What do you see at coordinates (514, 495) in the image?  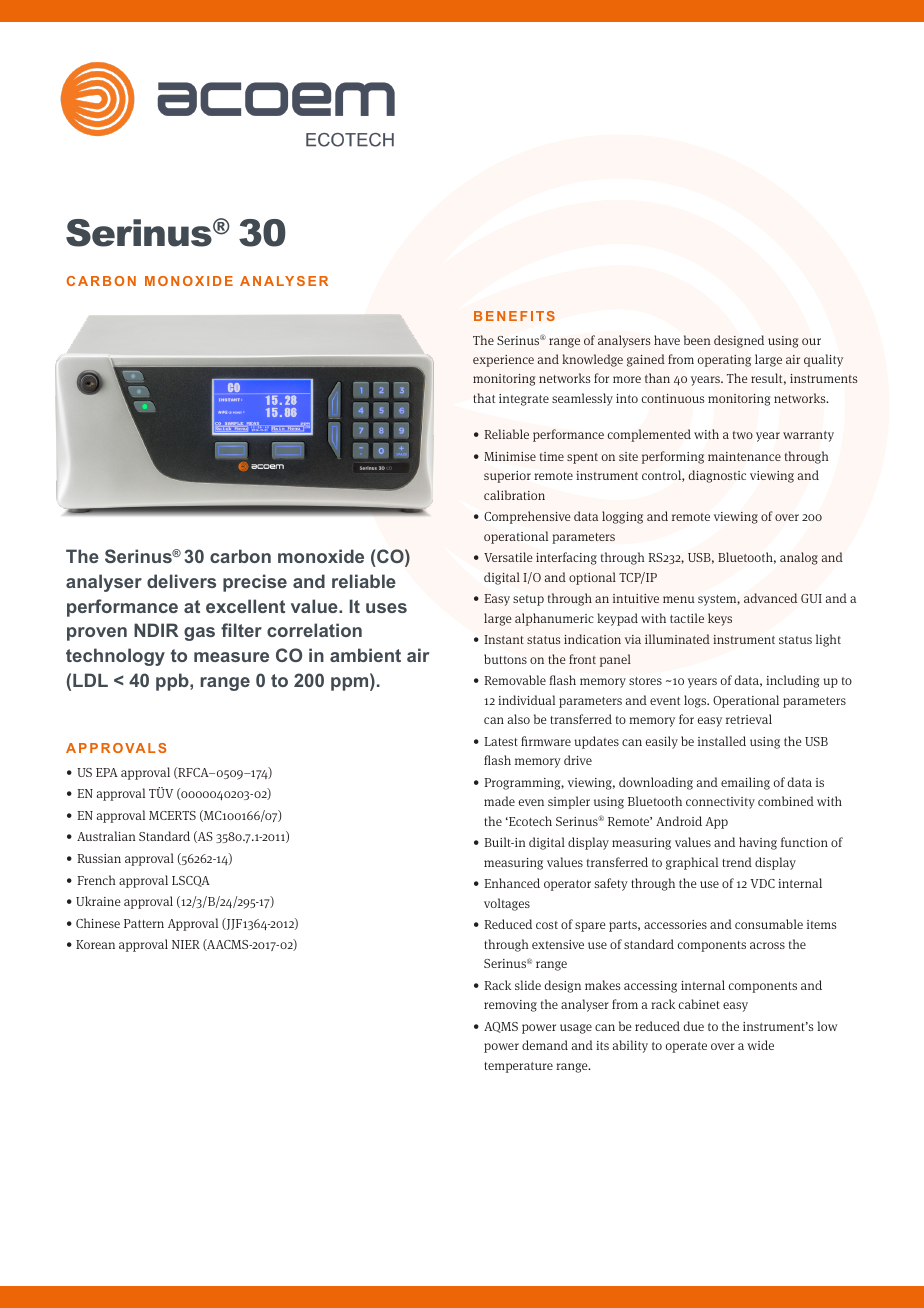 I see `calibration` at bounding box center [514, 495].
